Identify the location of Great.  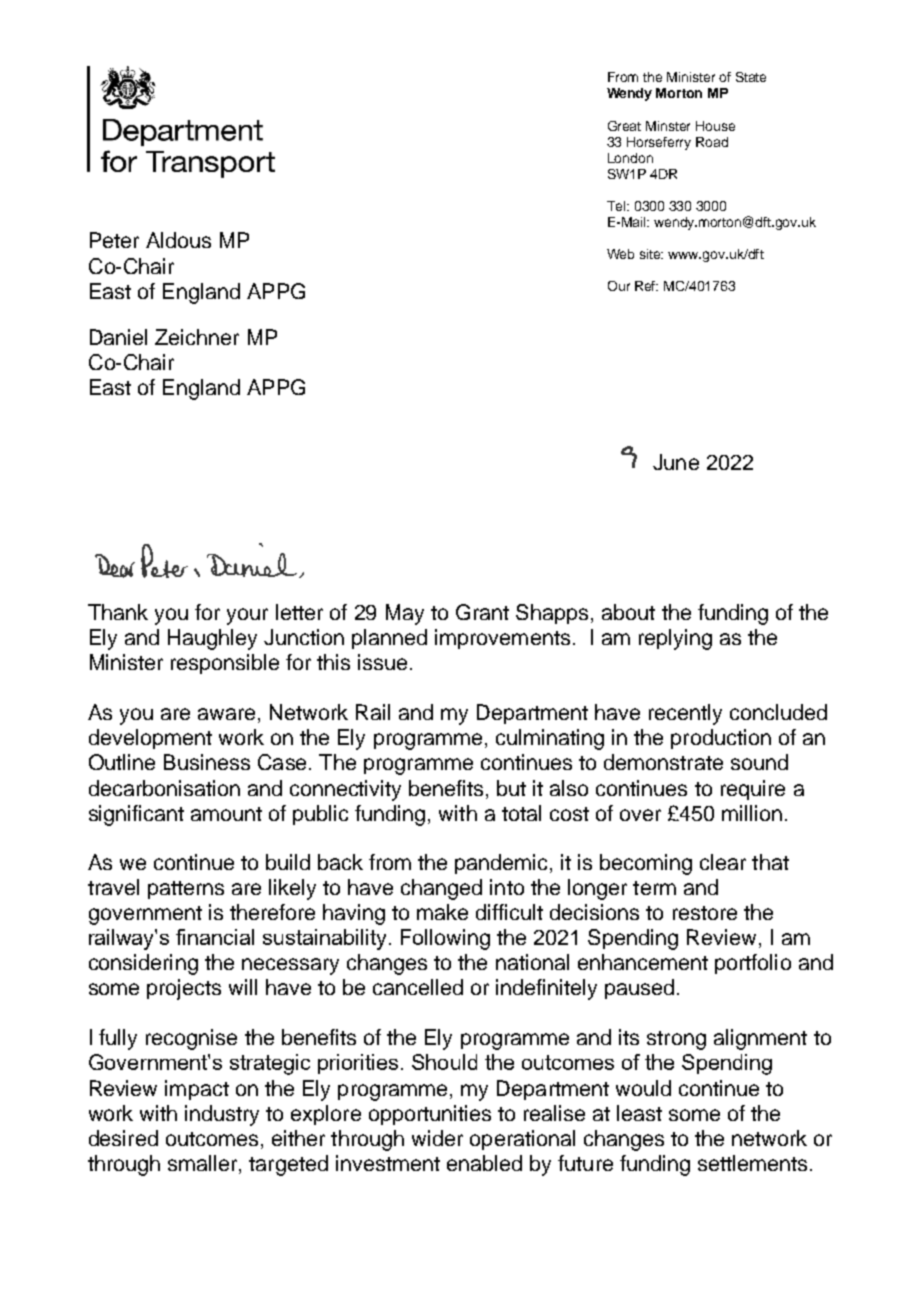
(624, 126).
